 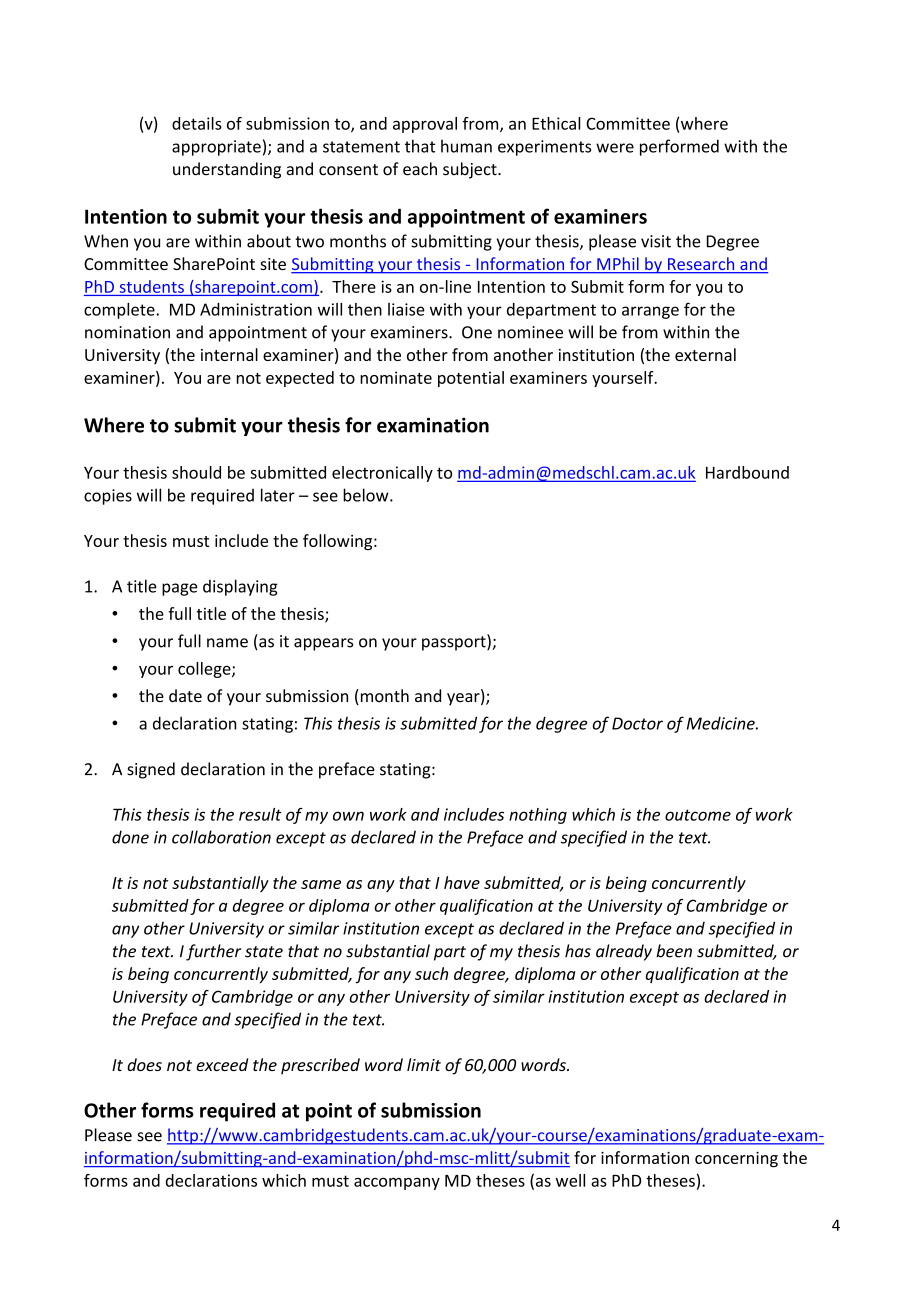 I want to click on does, so click(x=144, y=1064).
